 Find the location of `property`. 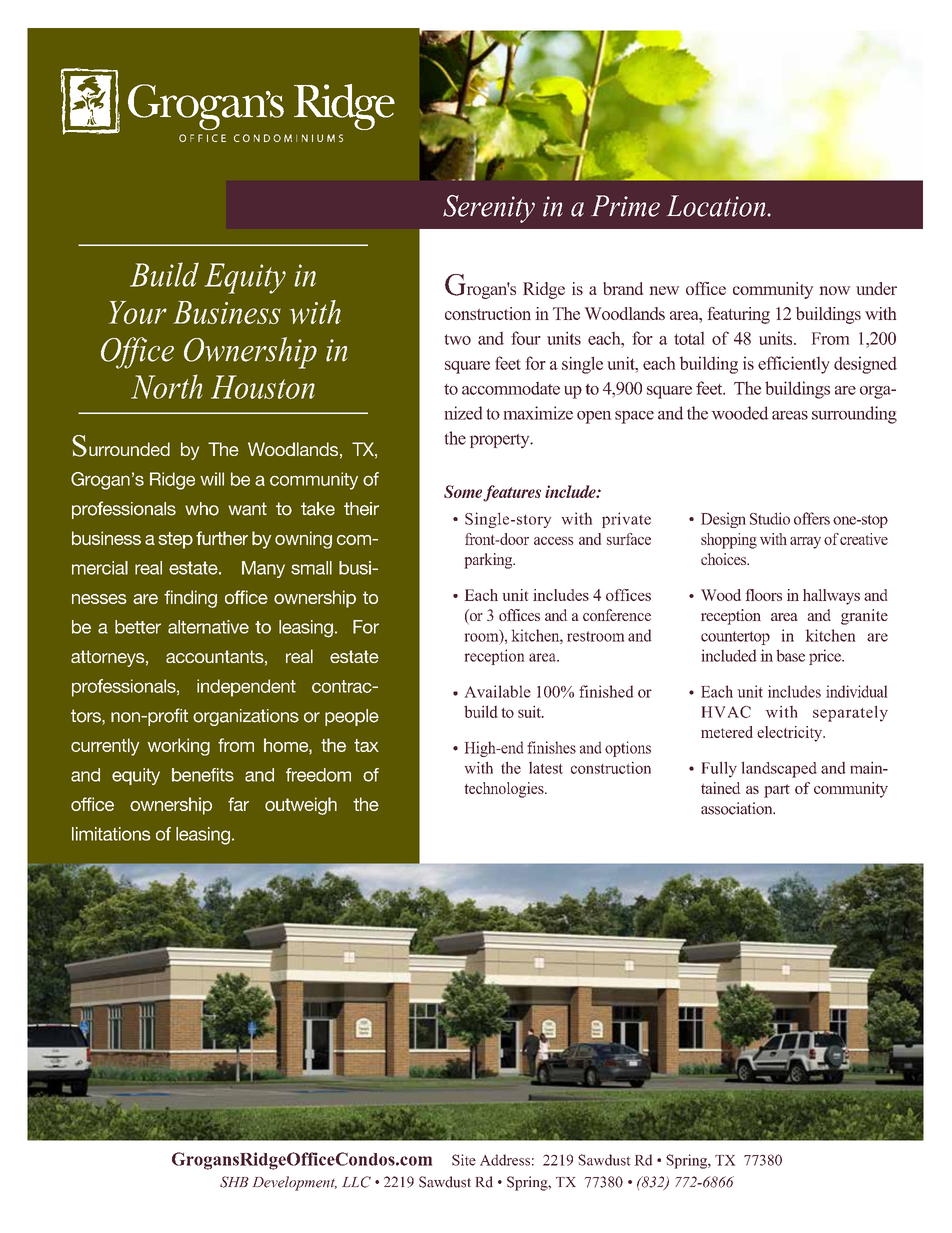

property is located at coordinates (501, 441).
